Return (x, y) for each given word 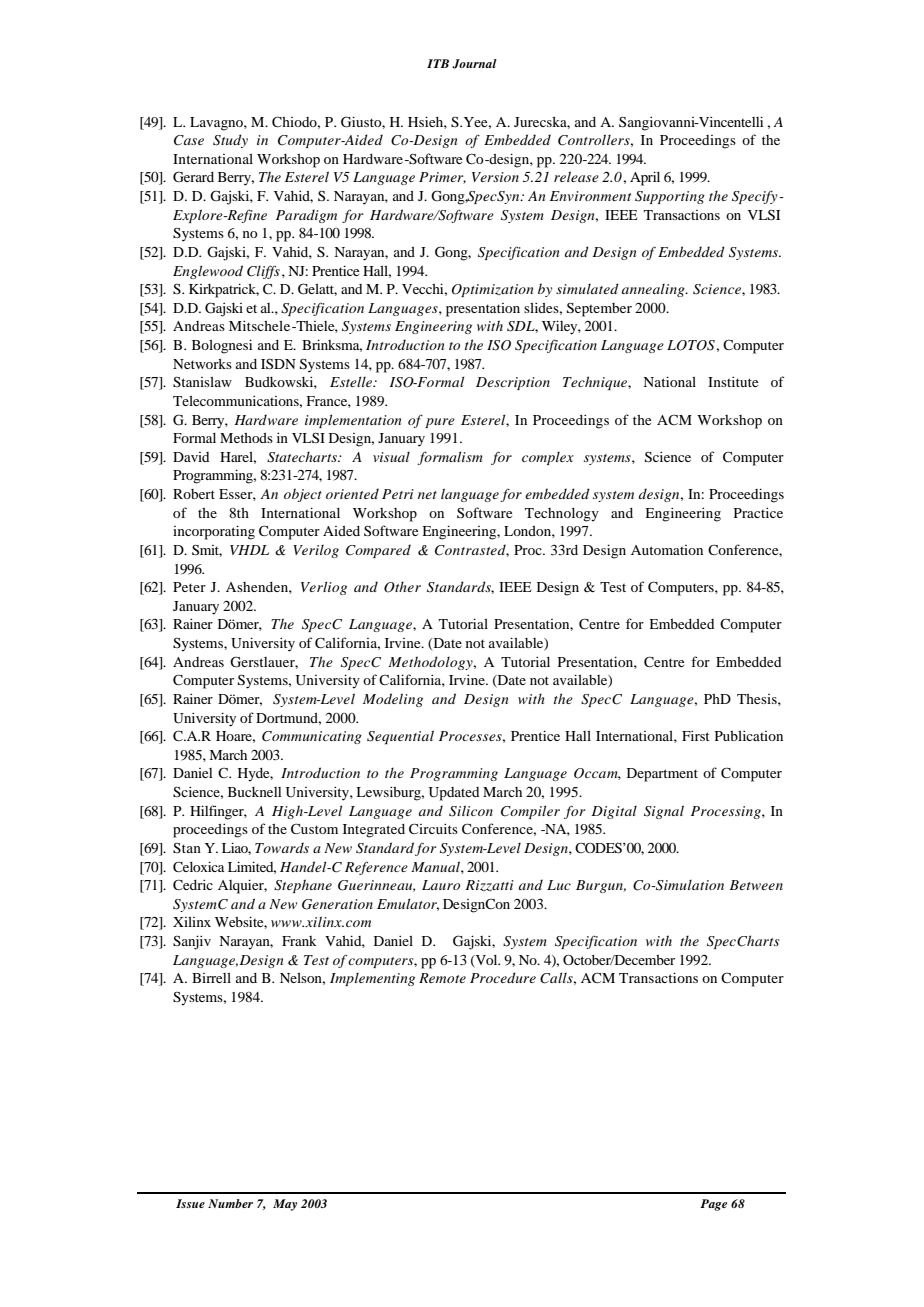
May (285, 1205)
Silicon (471, 811)
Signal (664, 812)
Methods (246, 438)
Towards (282, 847)
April (645, 178)
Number (230, 1203)
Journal (474, 64)
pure (440, 423)
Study (230, 141)
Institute (733, 381)
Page (713, 1205)
